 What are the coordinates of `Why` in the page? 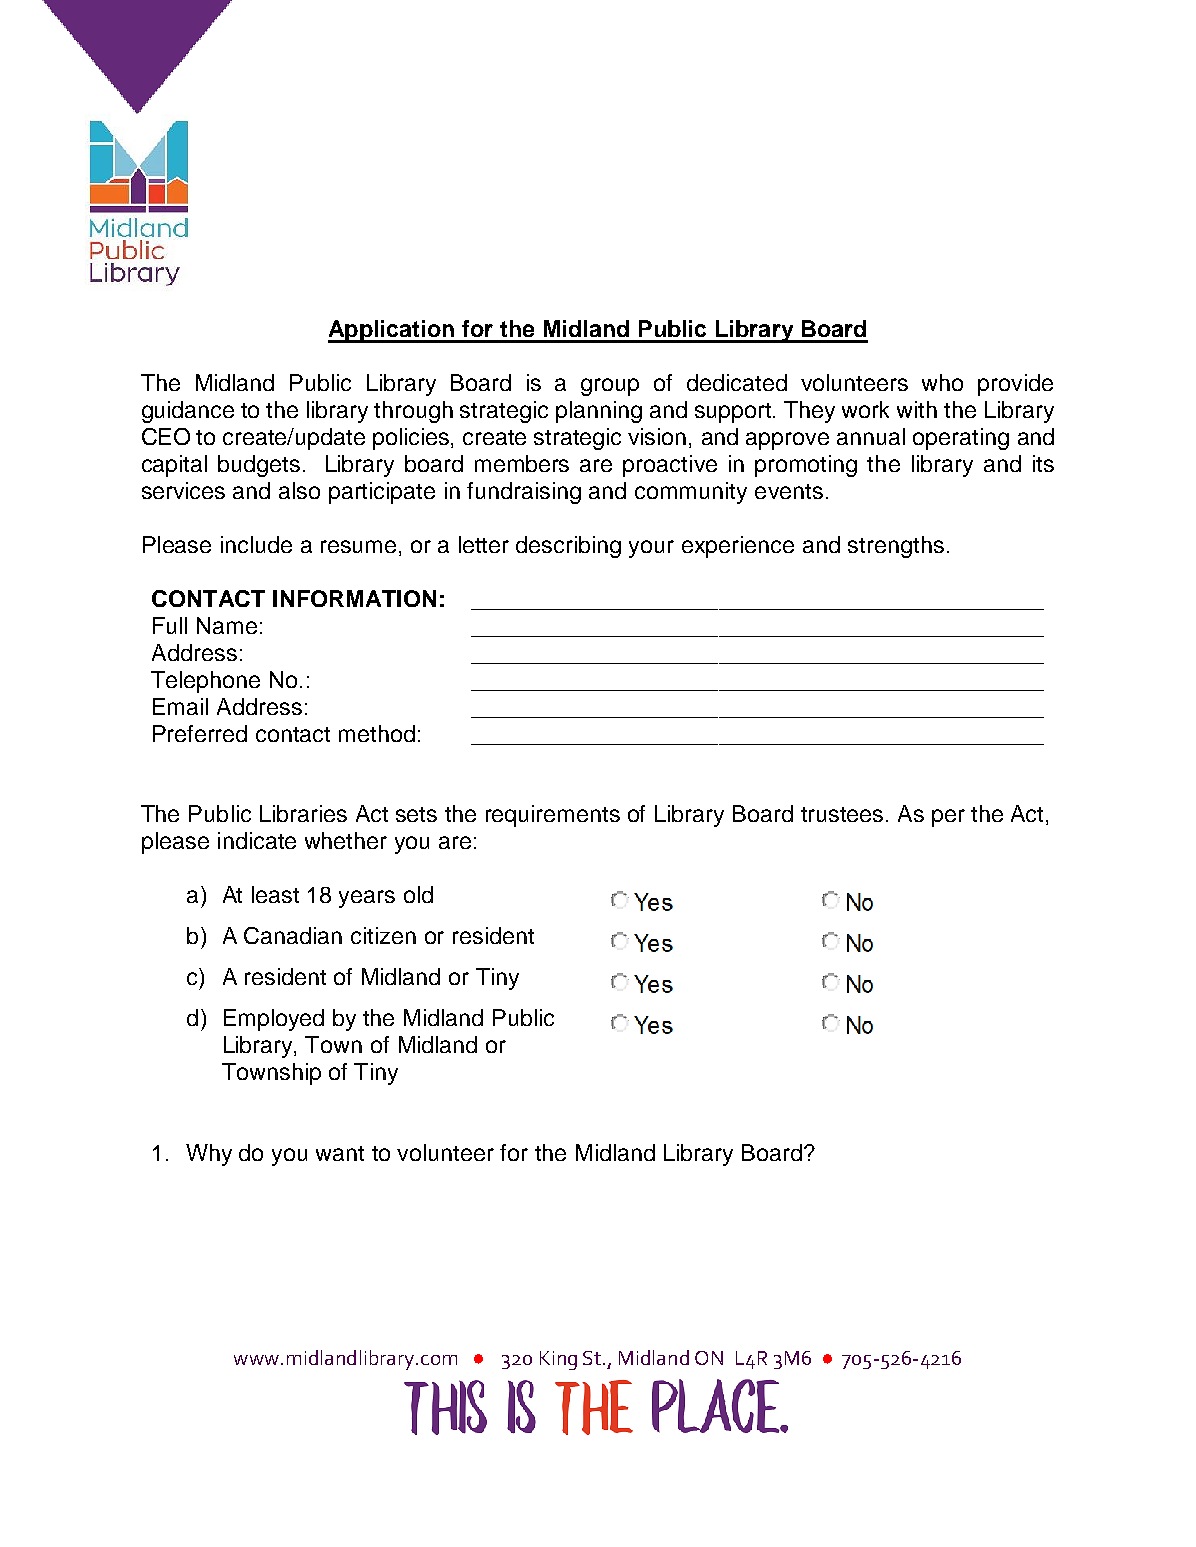 It's located at (209, 1155).
